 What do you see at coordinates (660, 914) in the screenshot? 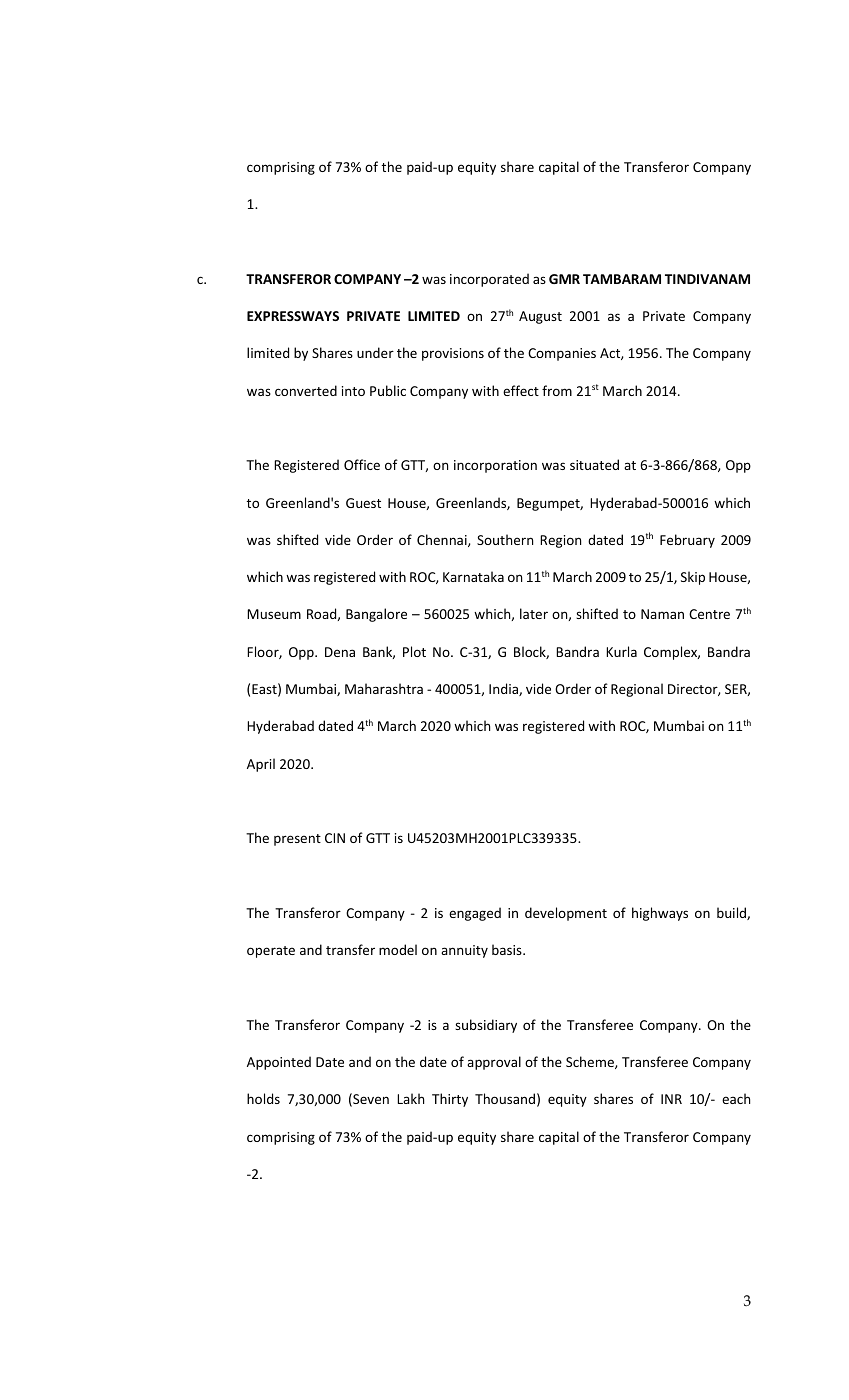
I see `highways` at bounding box center [660, 914].
